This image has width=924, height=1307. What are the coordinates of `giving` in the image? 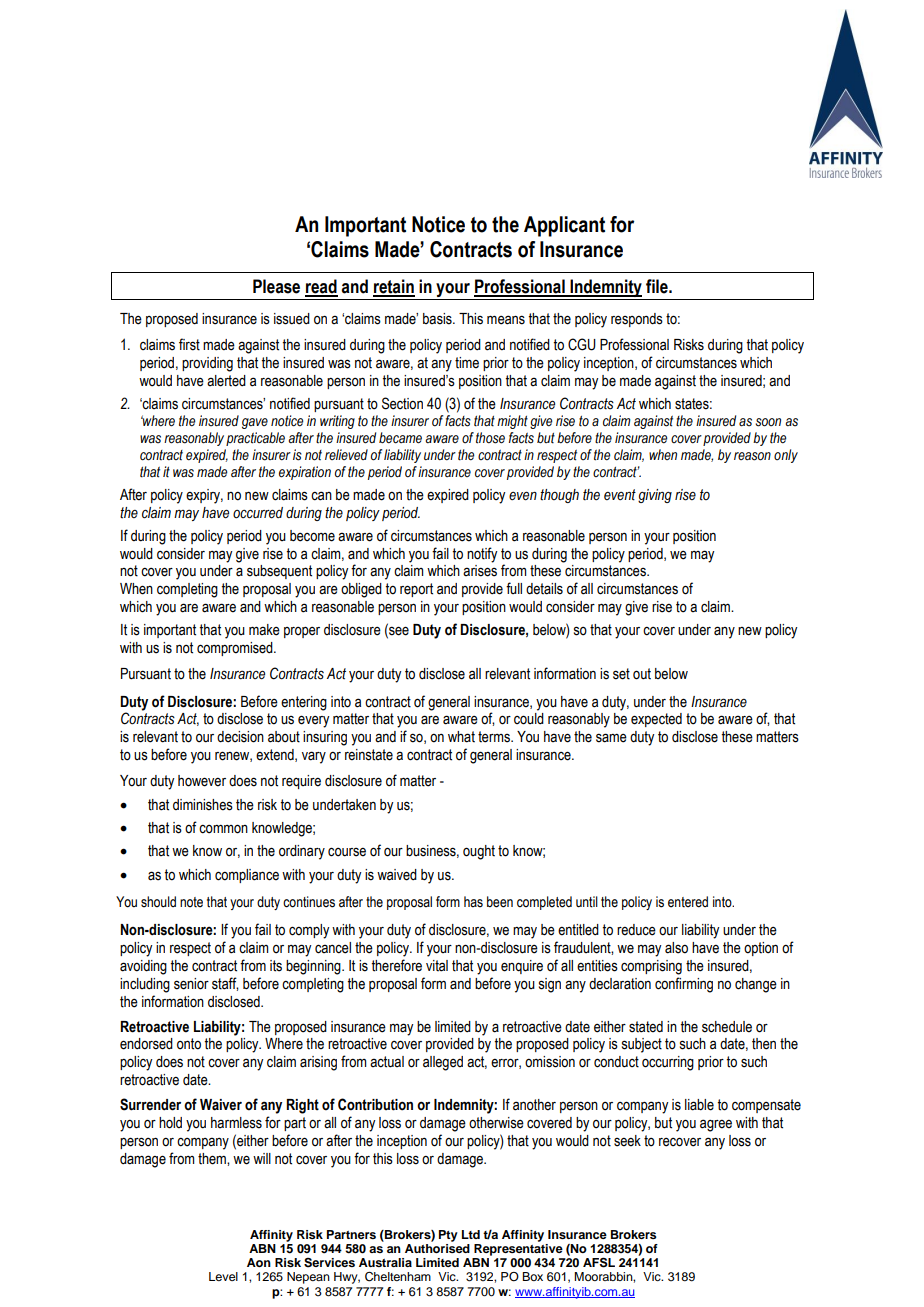 It's located at (655, 496).
